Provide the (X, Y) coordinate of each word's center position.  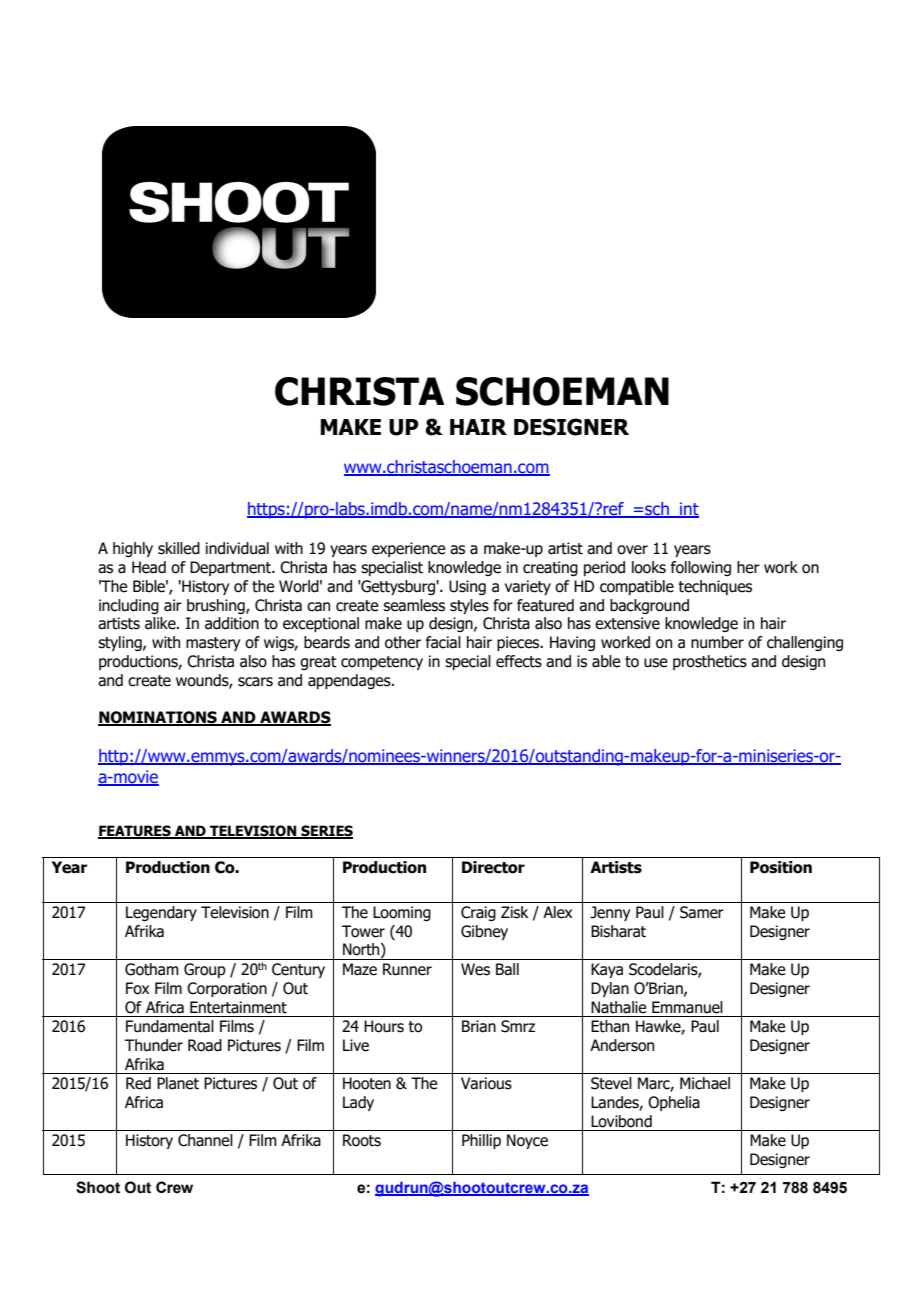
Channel (205, 1140)
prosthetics (710, 662)
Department (232, 568)
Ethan (610, 1026)
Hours (384, 1026)
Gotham (152, 969)
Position (781, 867)
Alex (557, 912)
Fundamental (170, 1026)
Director (493, 867)
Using (467, 587)
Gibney (484, 932)
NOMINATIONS (158, 718)
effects (519, 661)
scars (255, 682)
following (701, 568)
